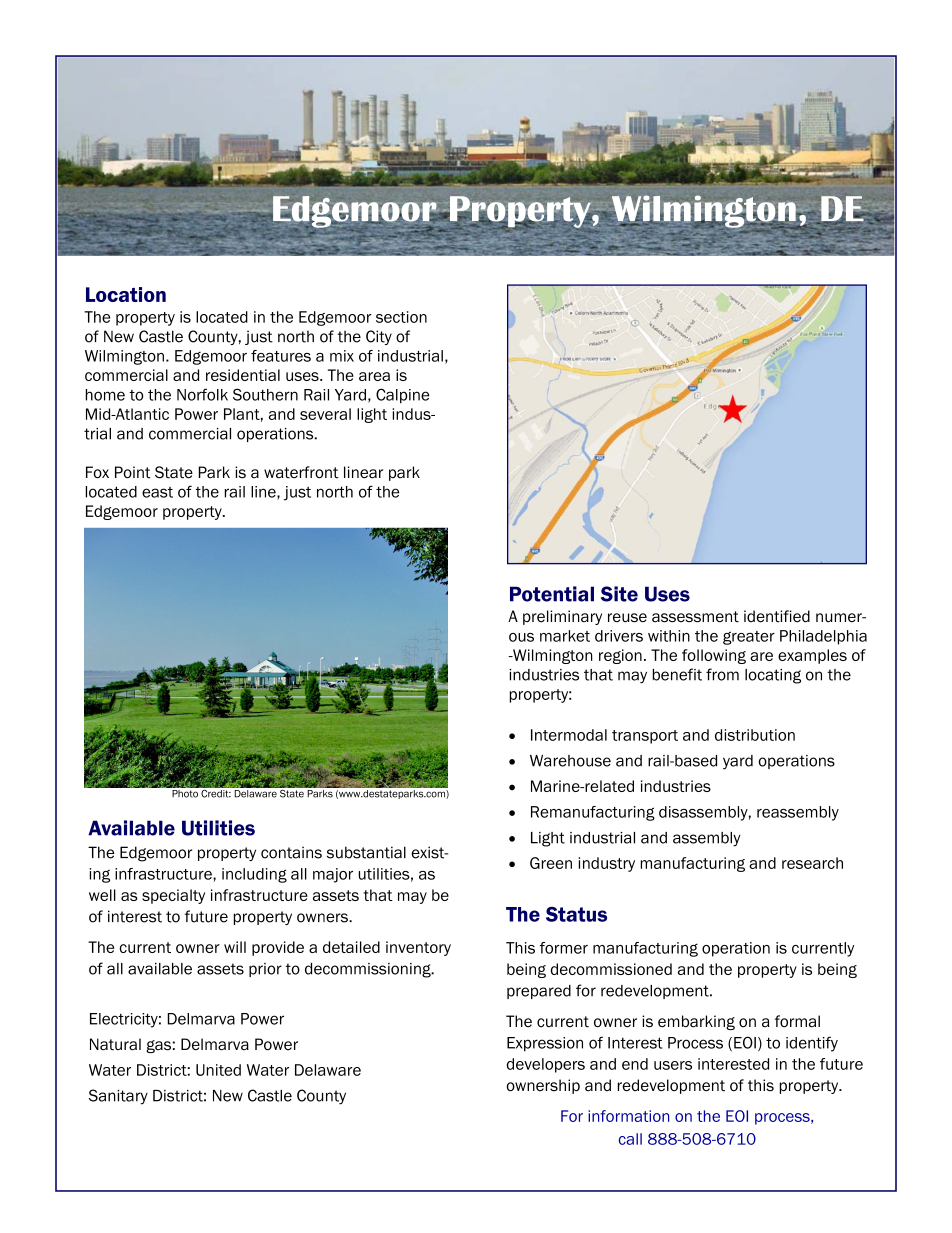  Describe the element at coordinates (755, 735) in the screenshot. I see `distribution` at that location.
